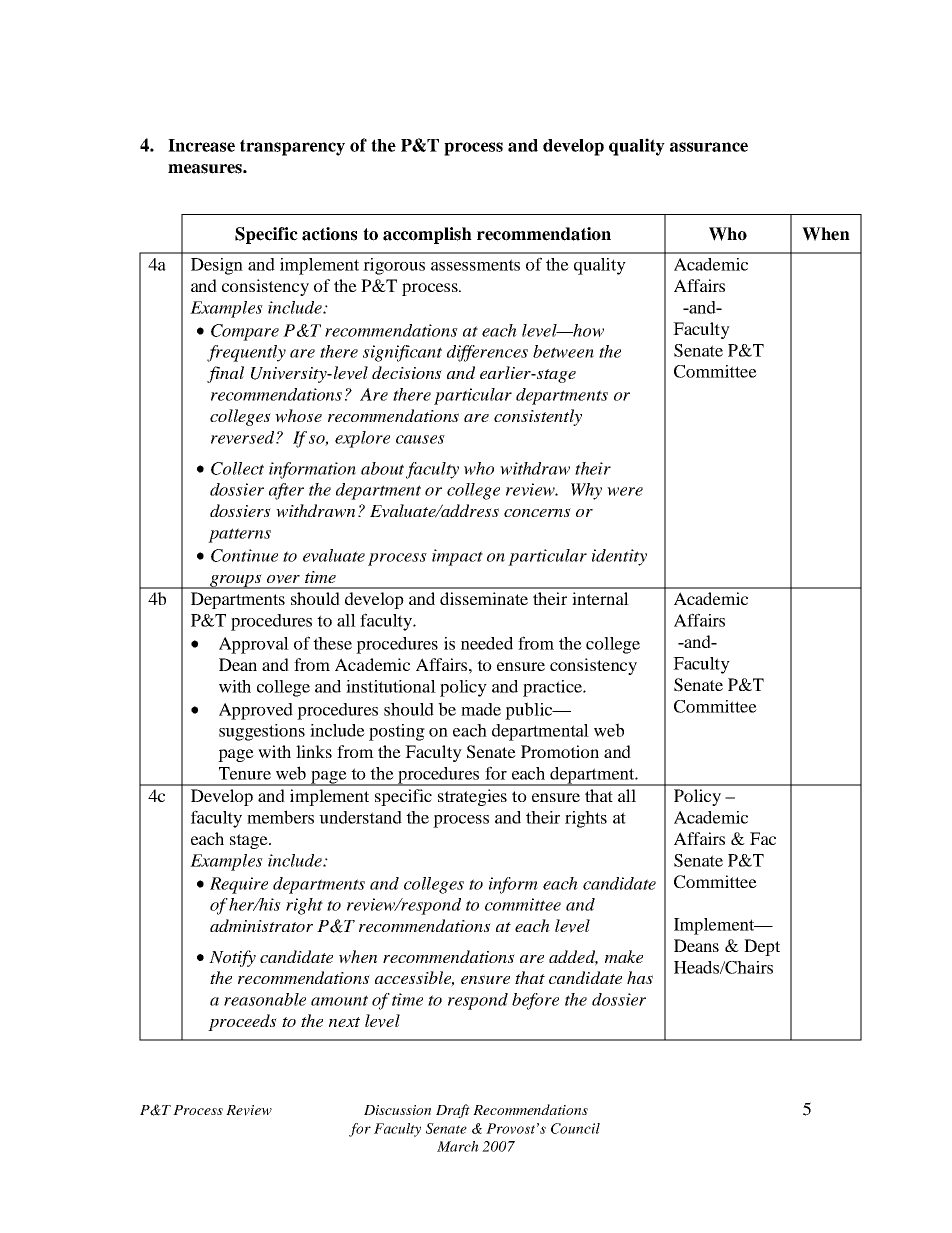  Describe the element at coordinates (286, 491) in the screenshot. I see `after` at that location.
